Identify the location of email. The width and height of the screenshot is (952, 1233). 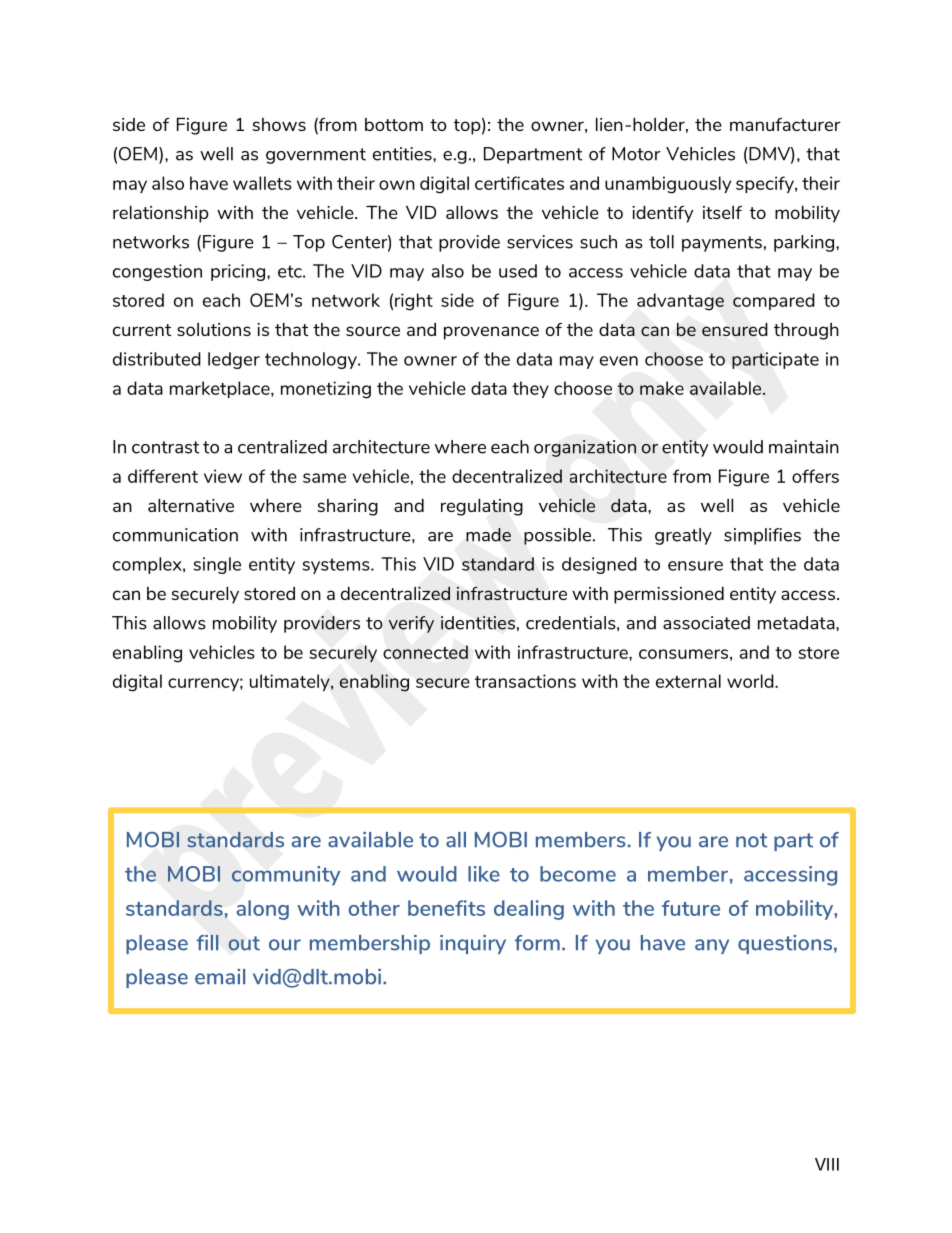
(220, 977).
